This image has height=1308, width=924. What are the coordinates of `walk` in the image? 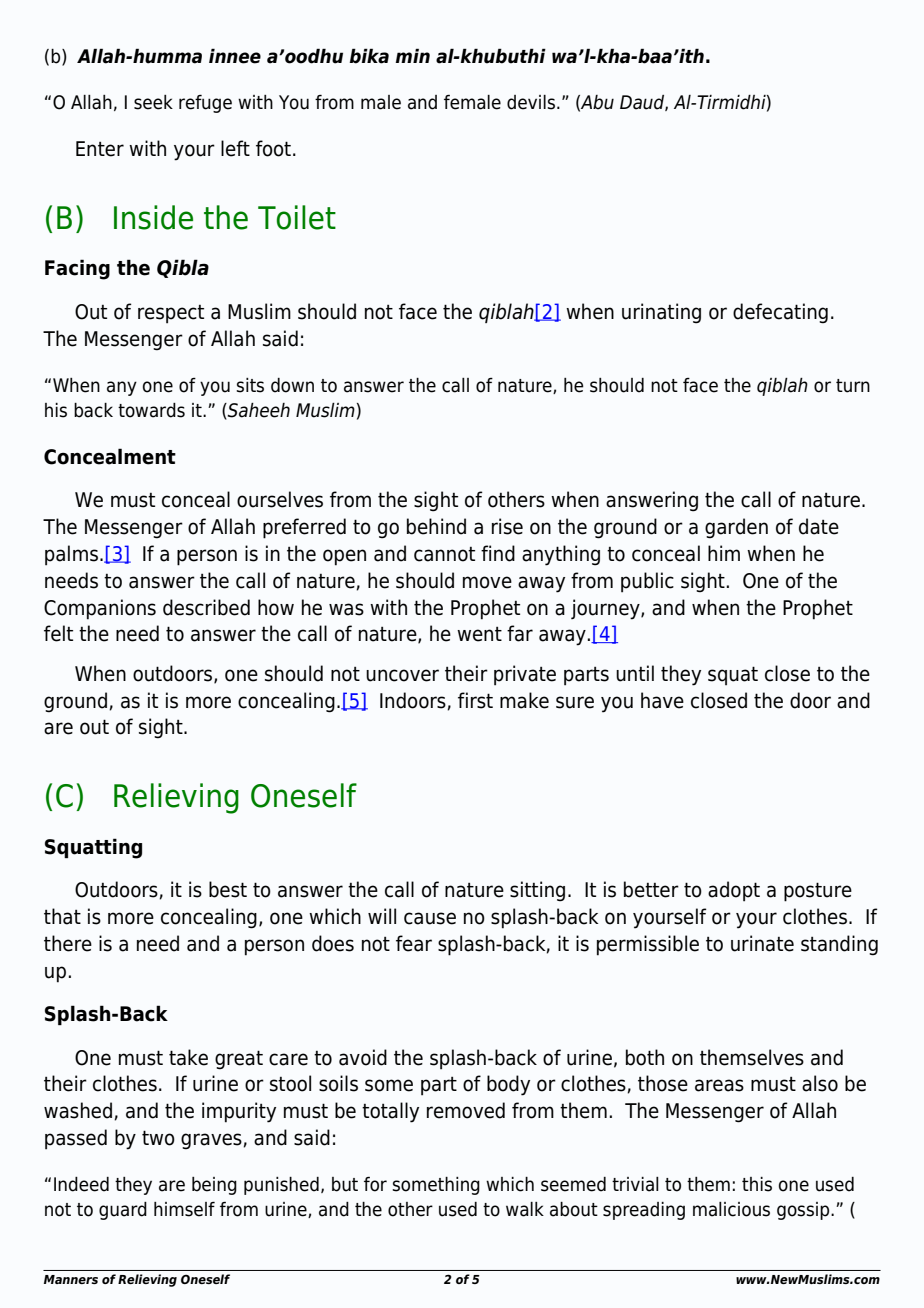 It's located at (525, 1209).
